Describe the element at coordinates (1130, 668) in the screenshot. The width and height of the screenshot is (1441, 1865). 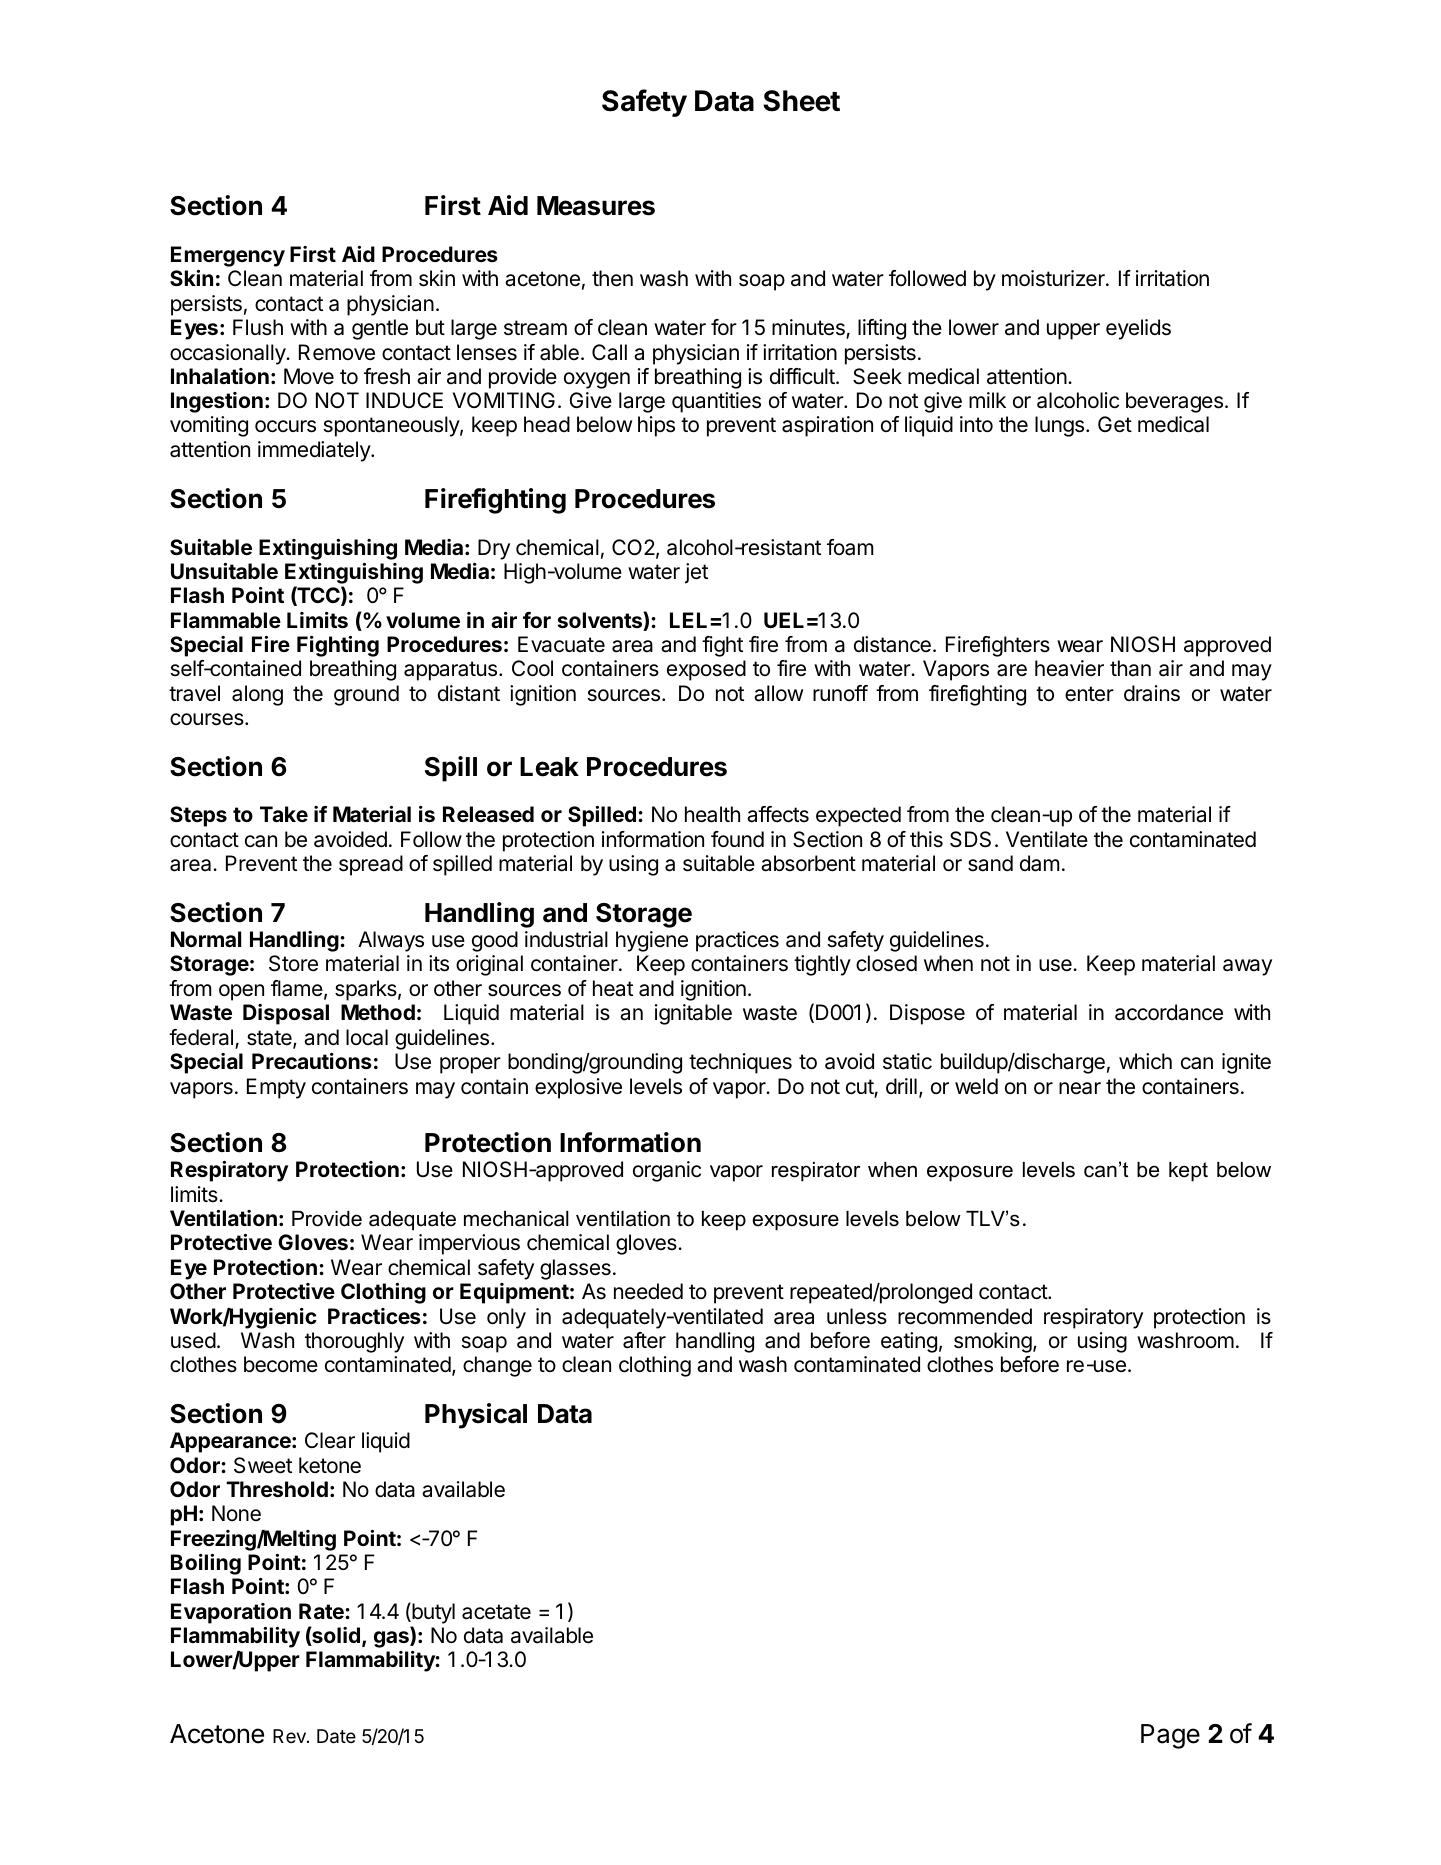
I see `than` at that location.
